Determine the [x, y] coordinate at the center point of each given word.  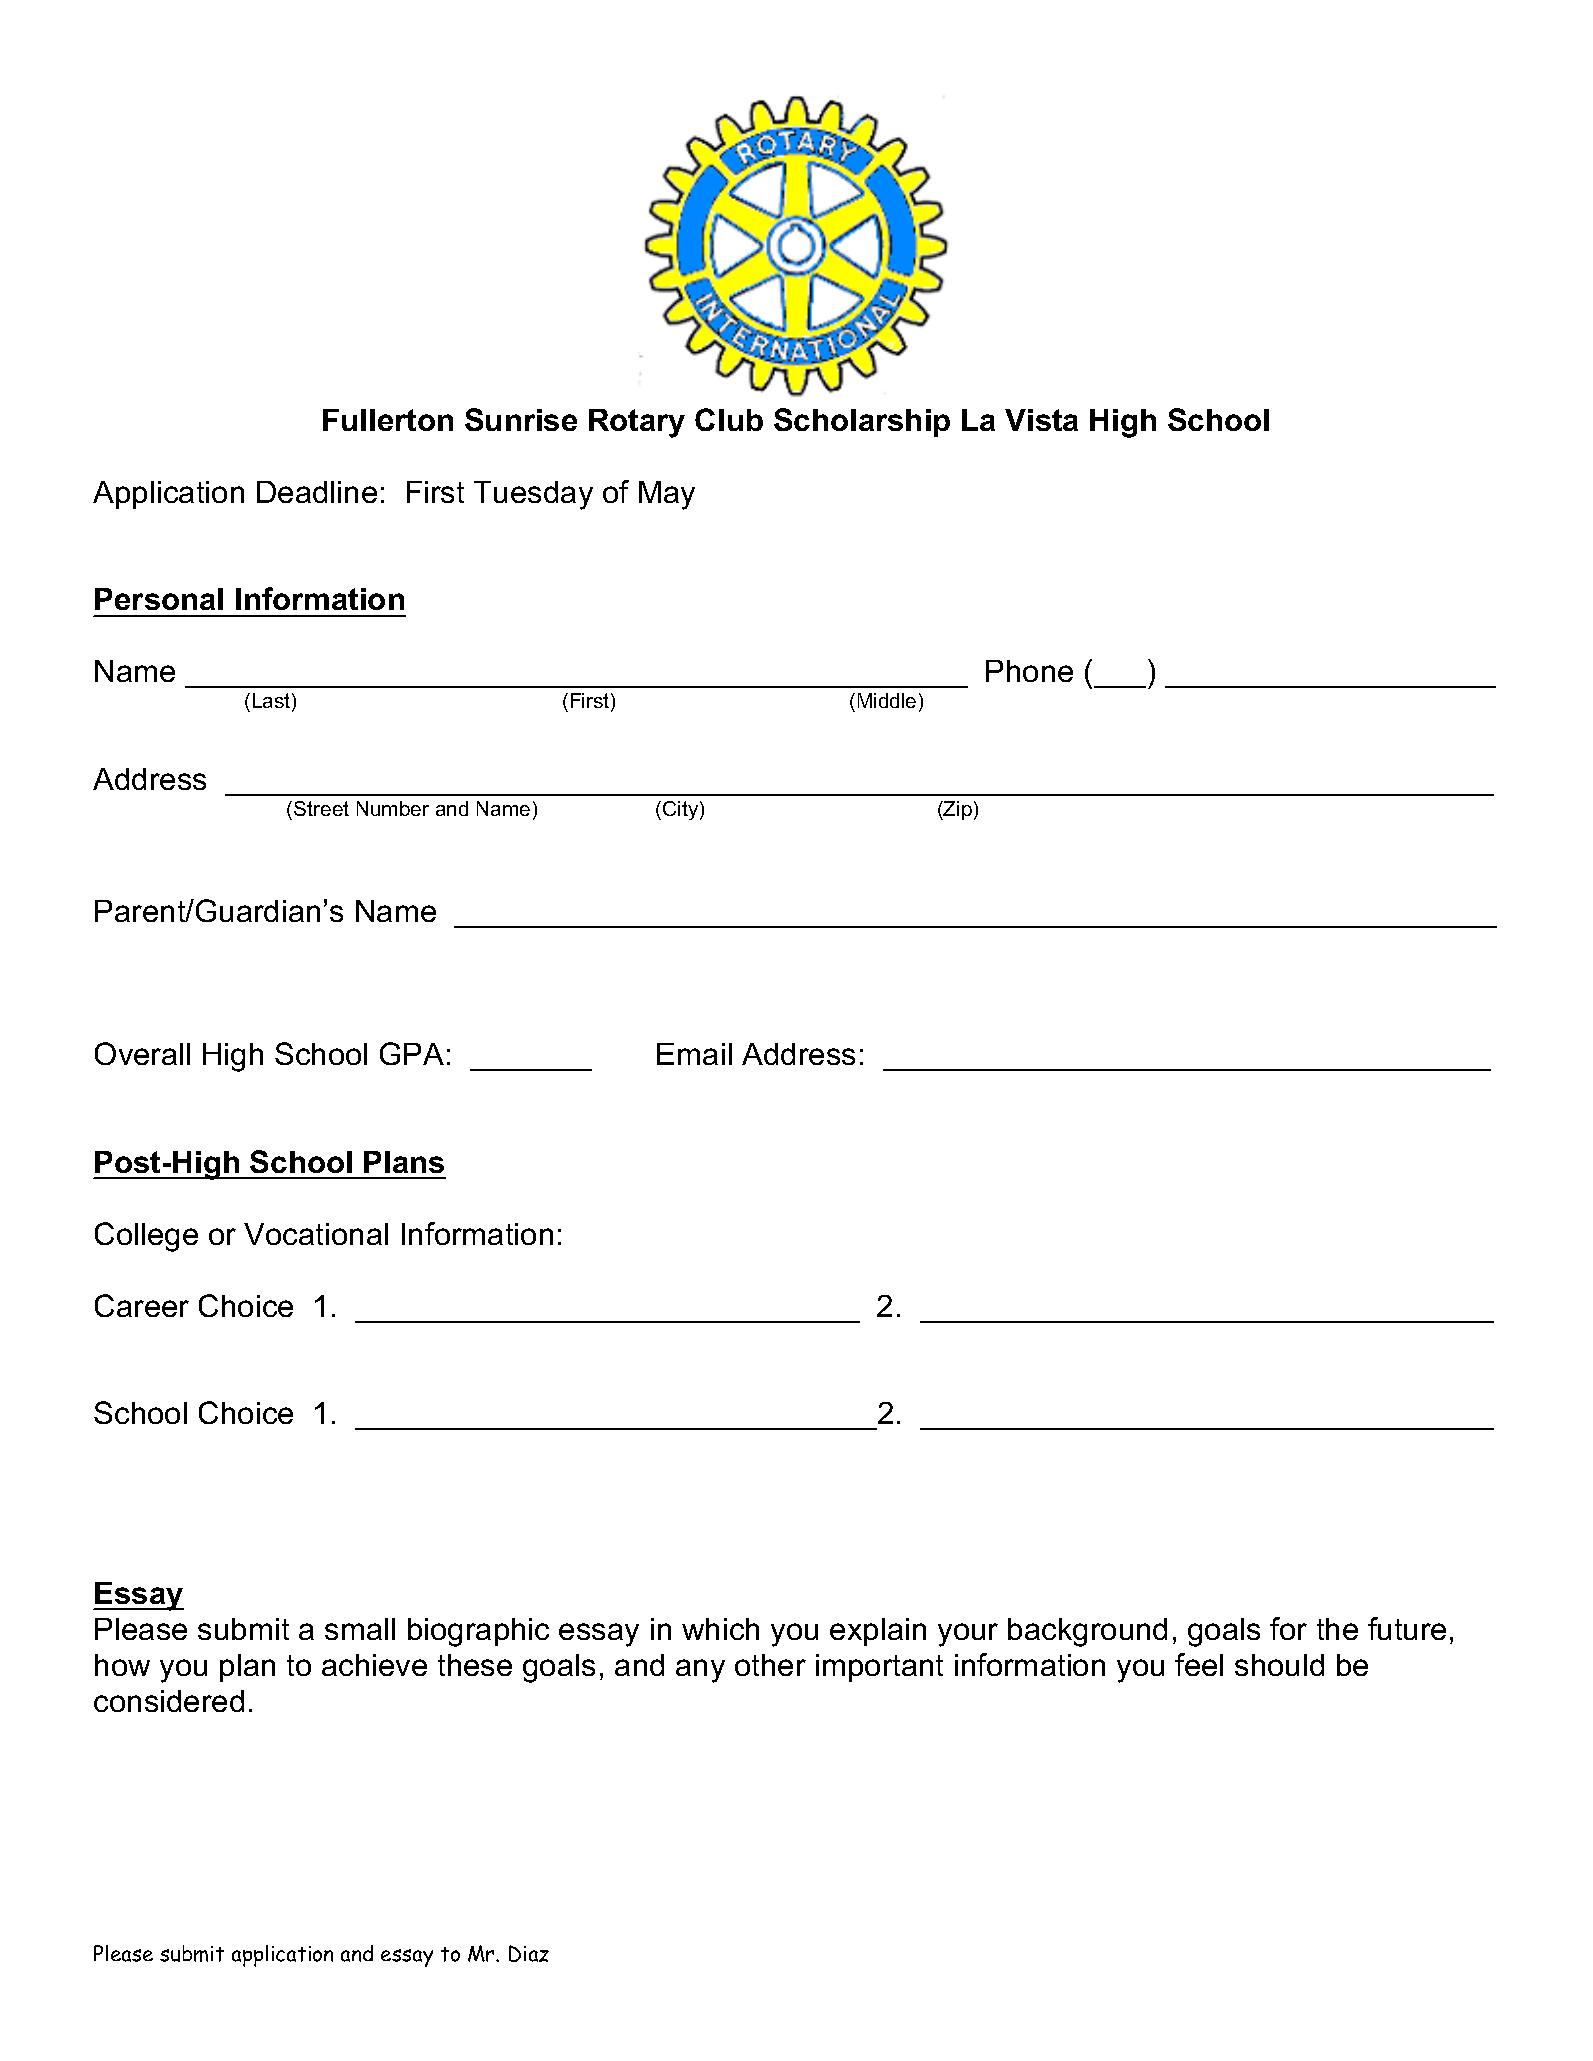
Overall [142, 1053]
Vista [1041, 420]
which [720, 1629]
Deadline [317, 492]
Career [142, 1305]
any [700, 1671]
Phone [1029, 671]
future [1407, 1628]
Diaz [529, 1953]
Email [694, 1054]
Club [729, 419]
